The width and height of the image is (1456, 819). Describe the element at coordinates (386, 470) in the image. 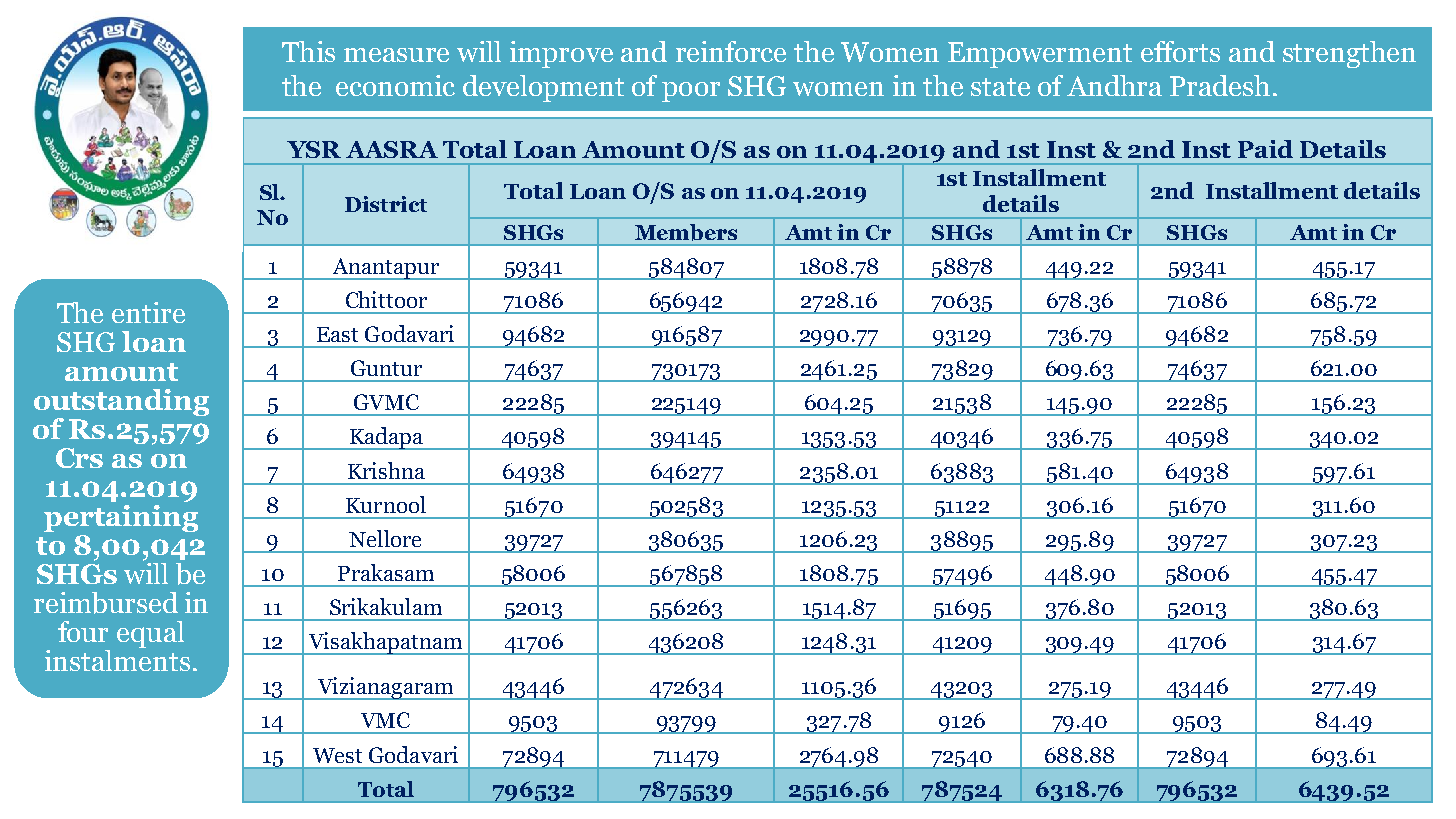

I see `Krishna` at that location.
